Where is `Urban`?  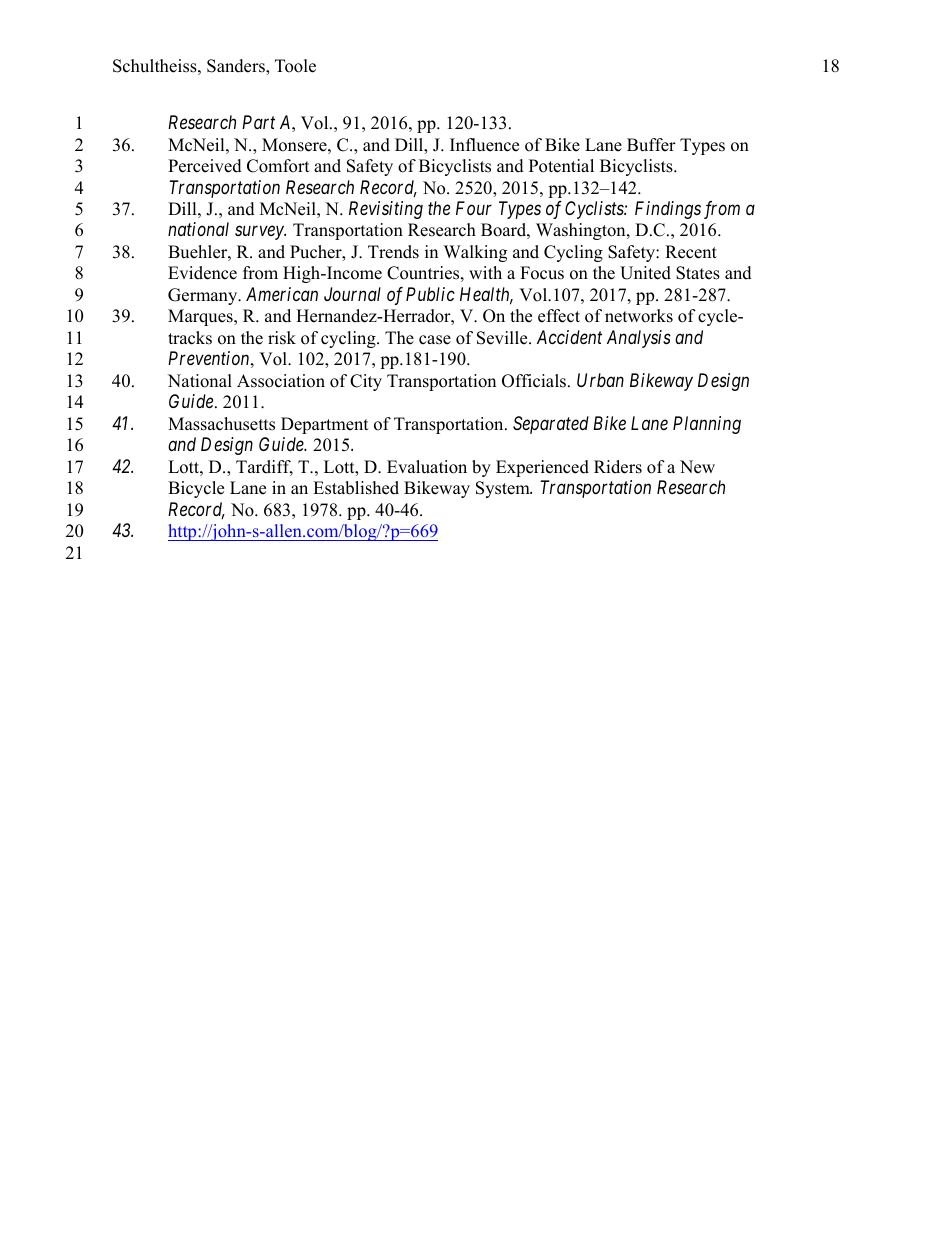 Urban is located at coordinates (600, 380).
